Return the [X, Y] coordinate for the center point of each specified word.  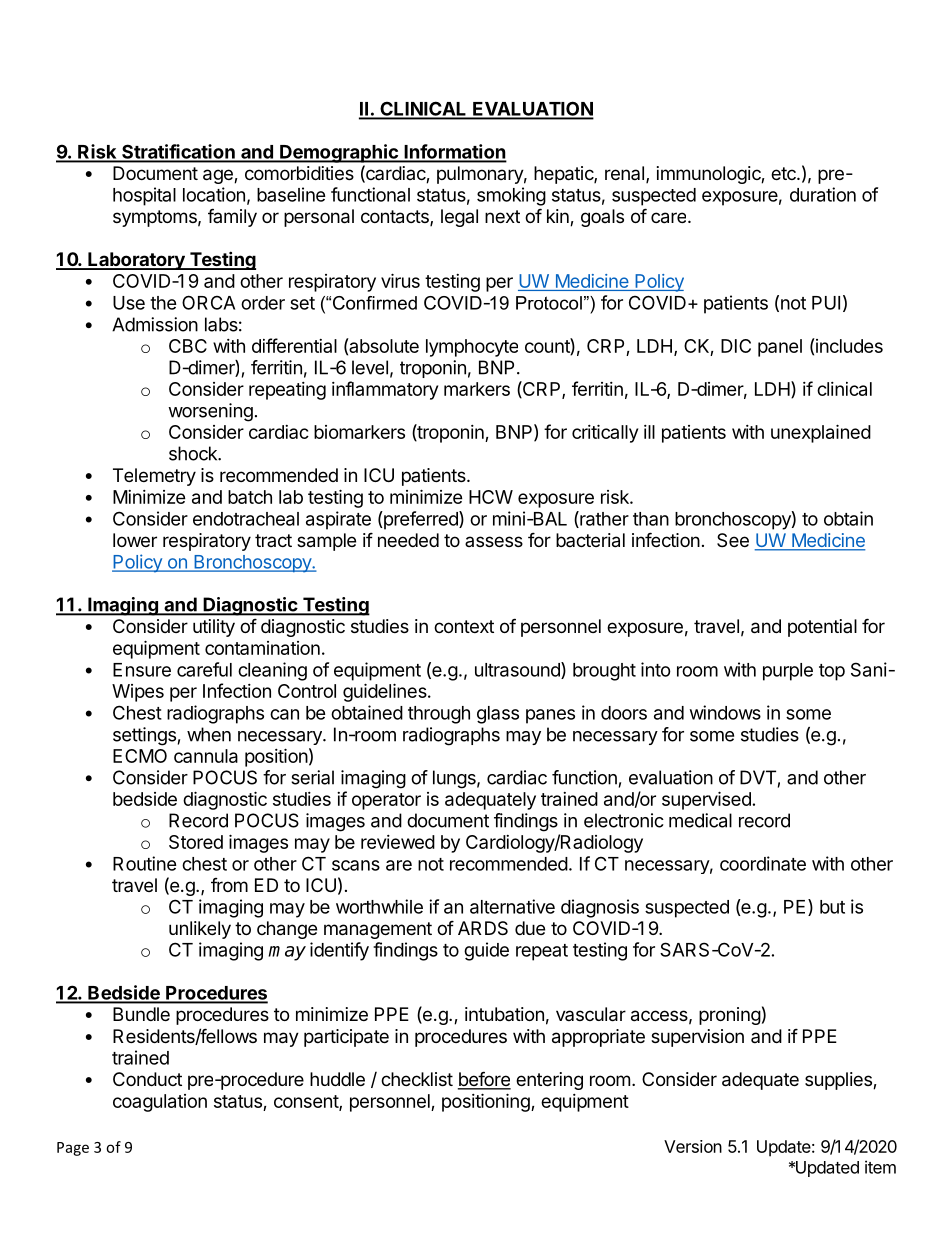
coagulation [160, 1103]
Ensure [142, 670]
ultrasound [518, 670]
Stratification [178, 152]
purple [788, 672]
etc [784, 173]
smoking [511, 196]
